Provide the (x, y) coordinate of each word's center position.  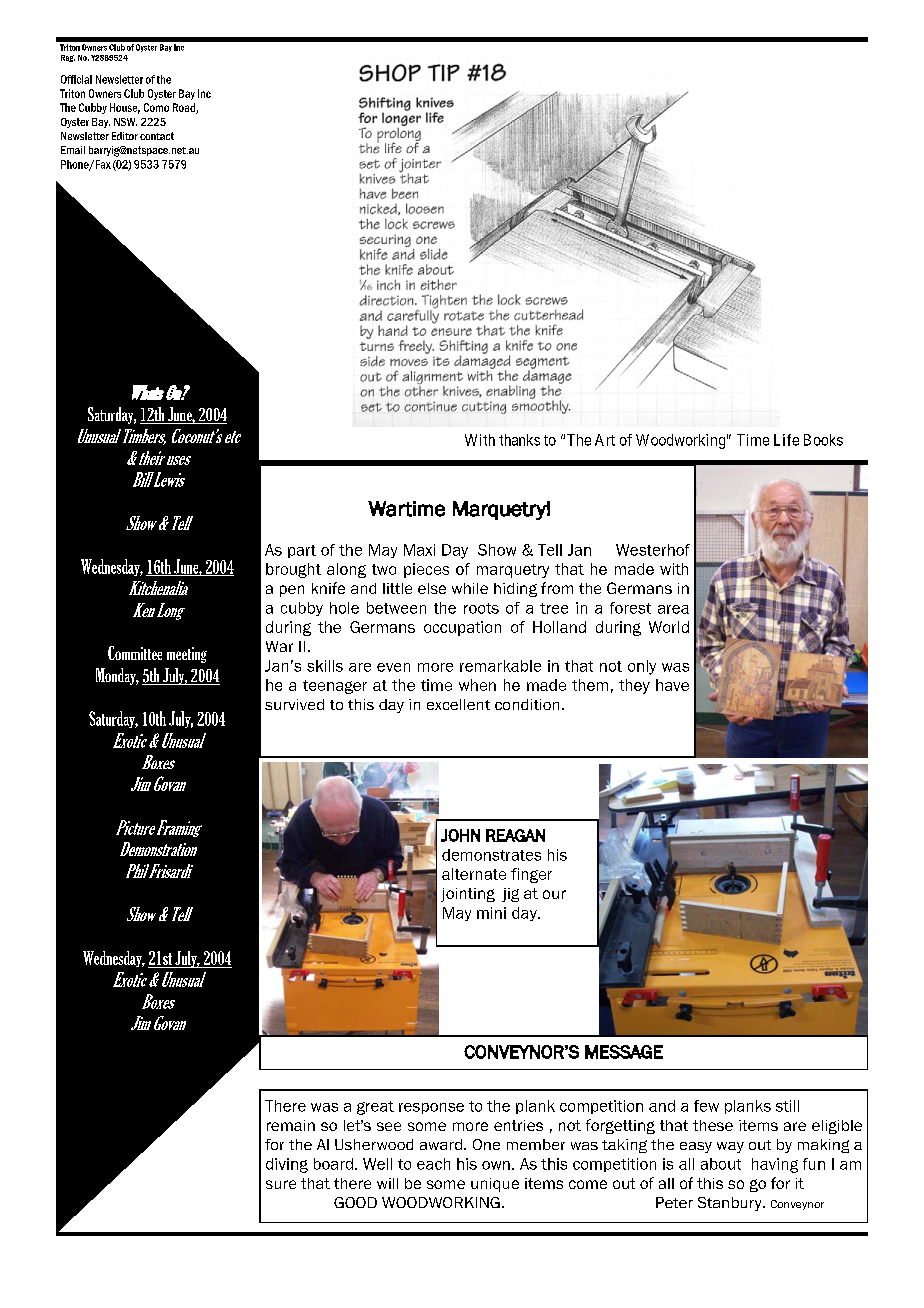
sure (281, 1184)
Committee (135, 653)
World (669, 627)
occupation (462, 628)
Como (156, 107)
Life (786, 440)
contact (157, 136)
